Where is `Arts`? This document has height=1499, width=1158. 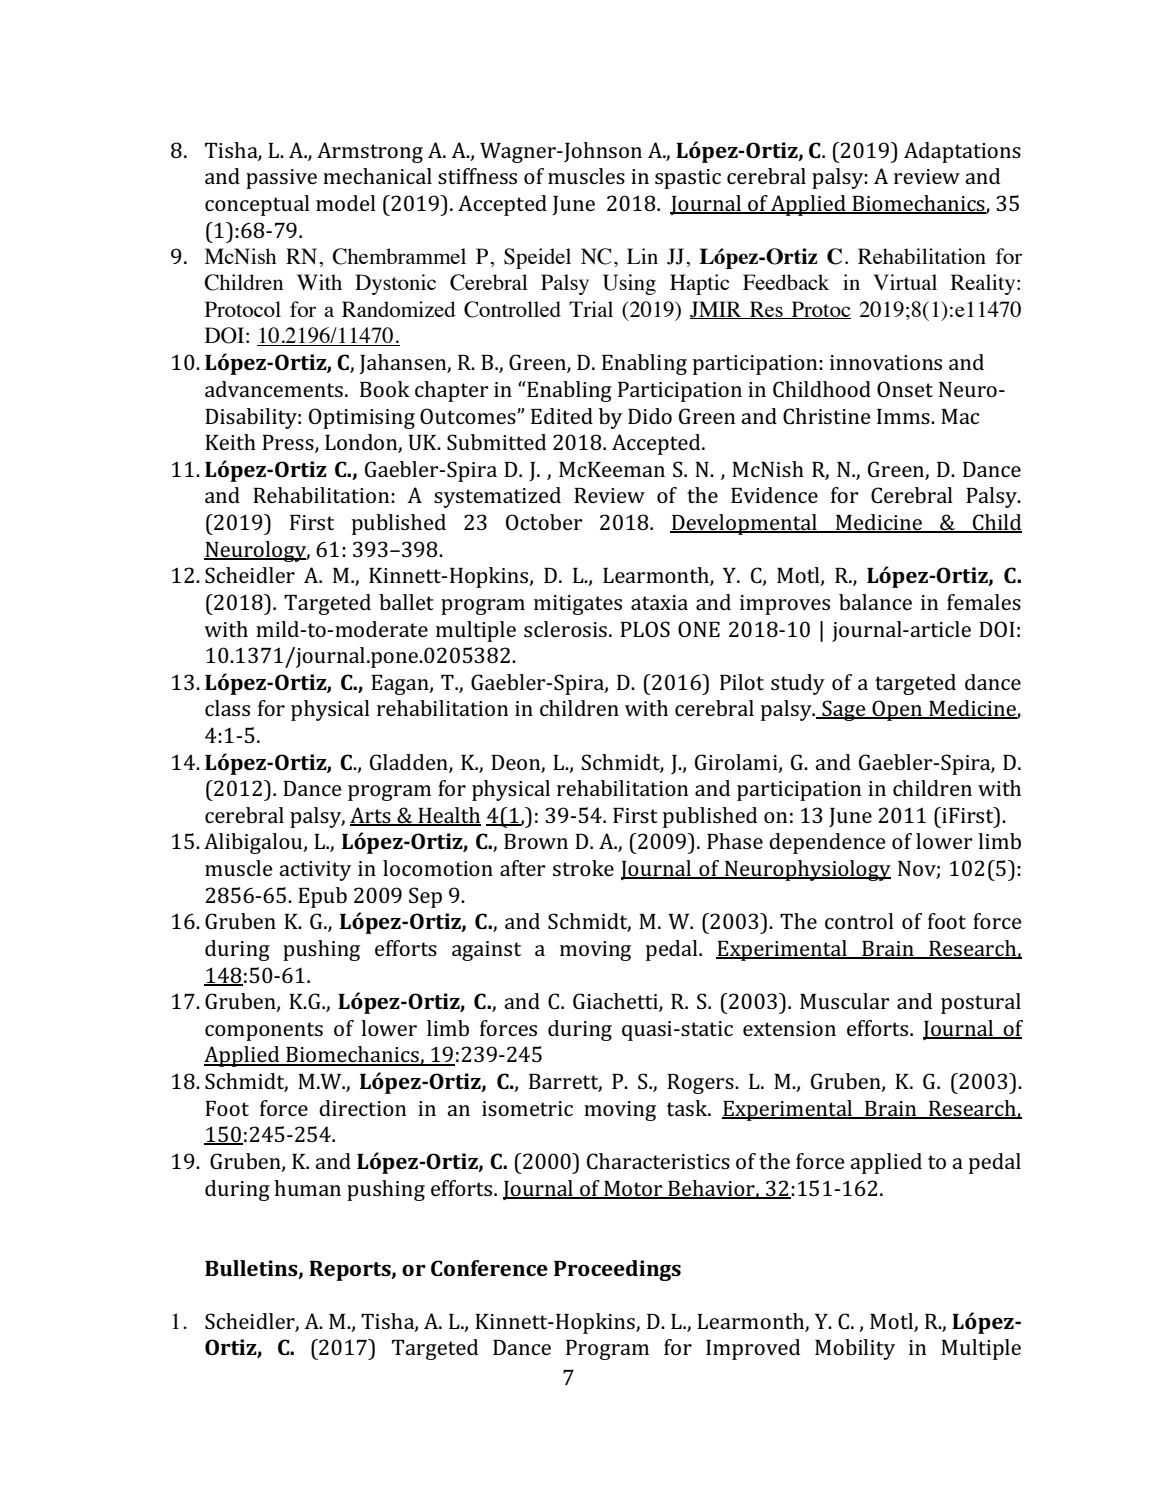 Arts is located at coordinates (371, 816).
